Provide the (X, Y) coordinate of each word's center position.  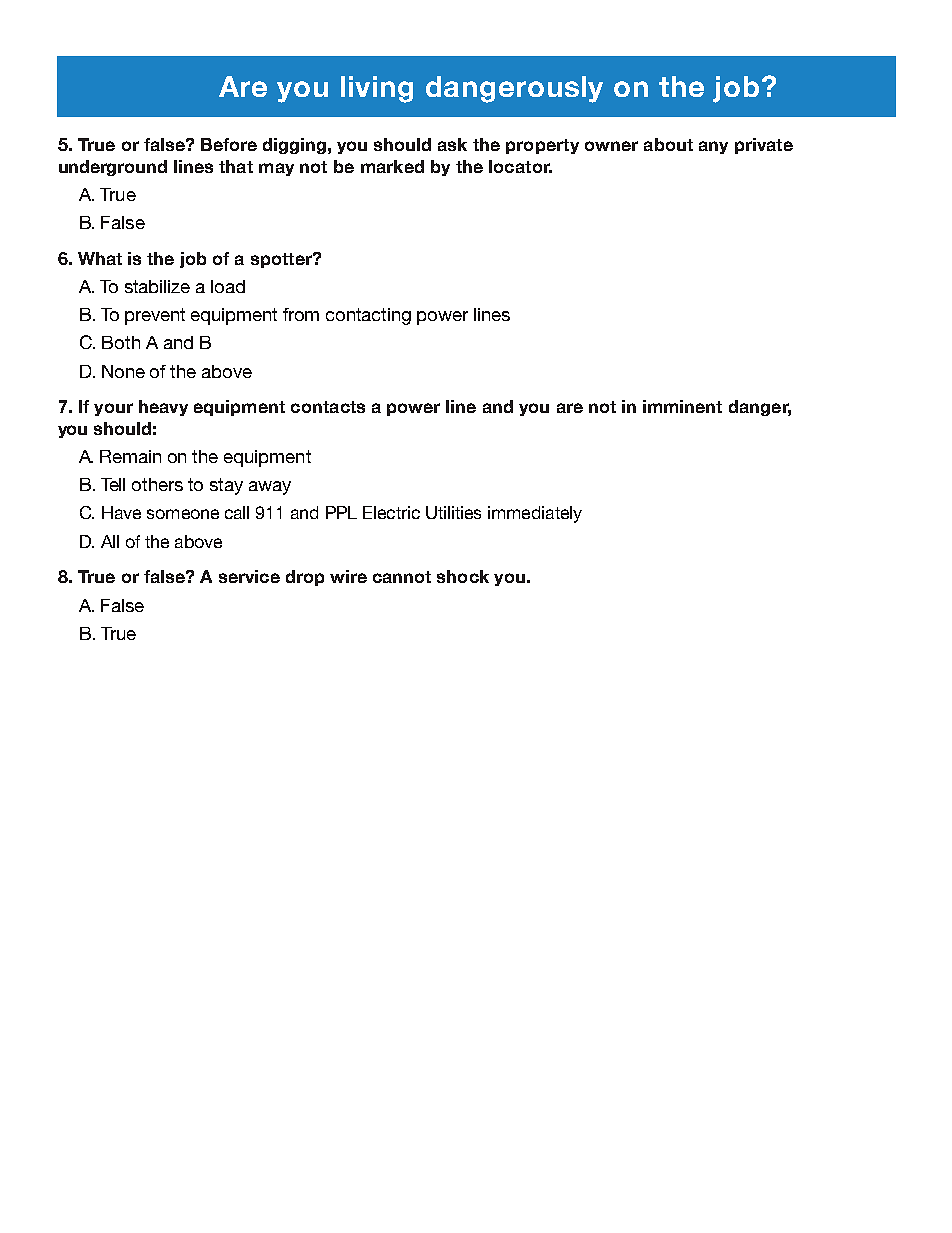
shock (463, 576)
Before (229, 144)
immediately (535, 514)
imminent (682, 406)
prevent (155, 316)
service (249, 576)
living (377, 89)
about (668, 144)
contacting (368, 316)
